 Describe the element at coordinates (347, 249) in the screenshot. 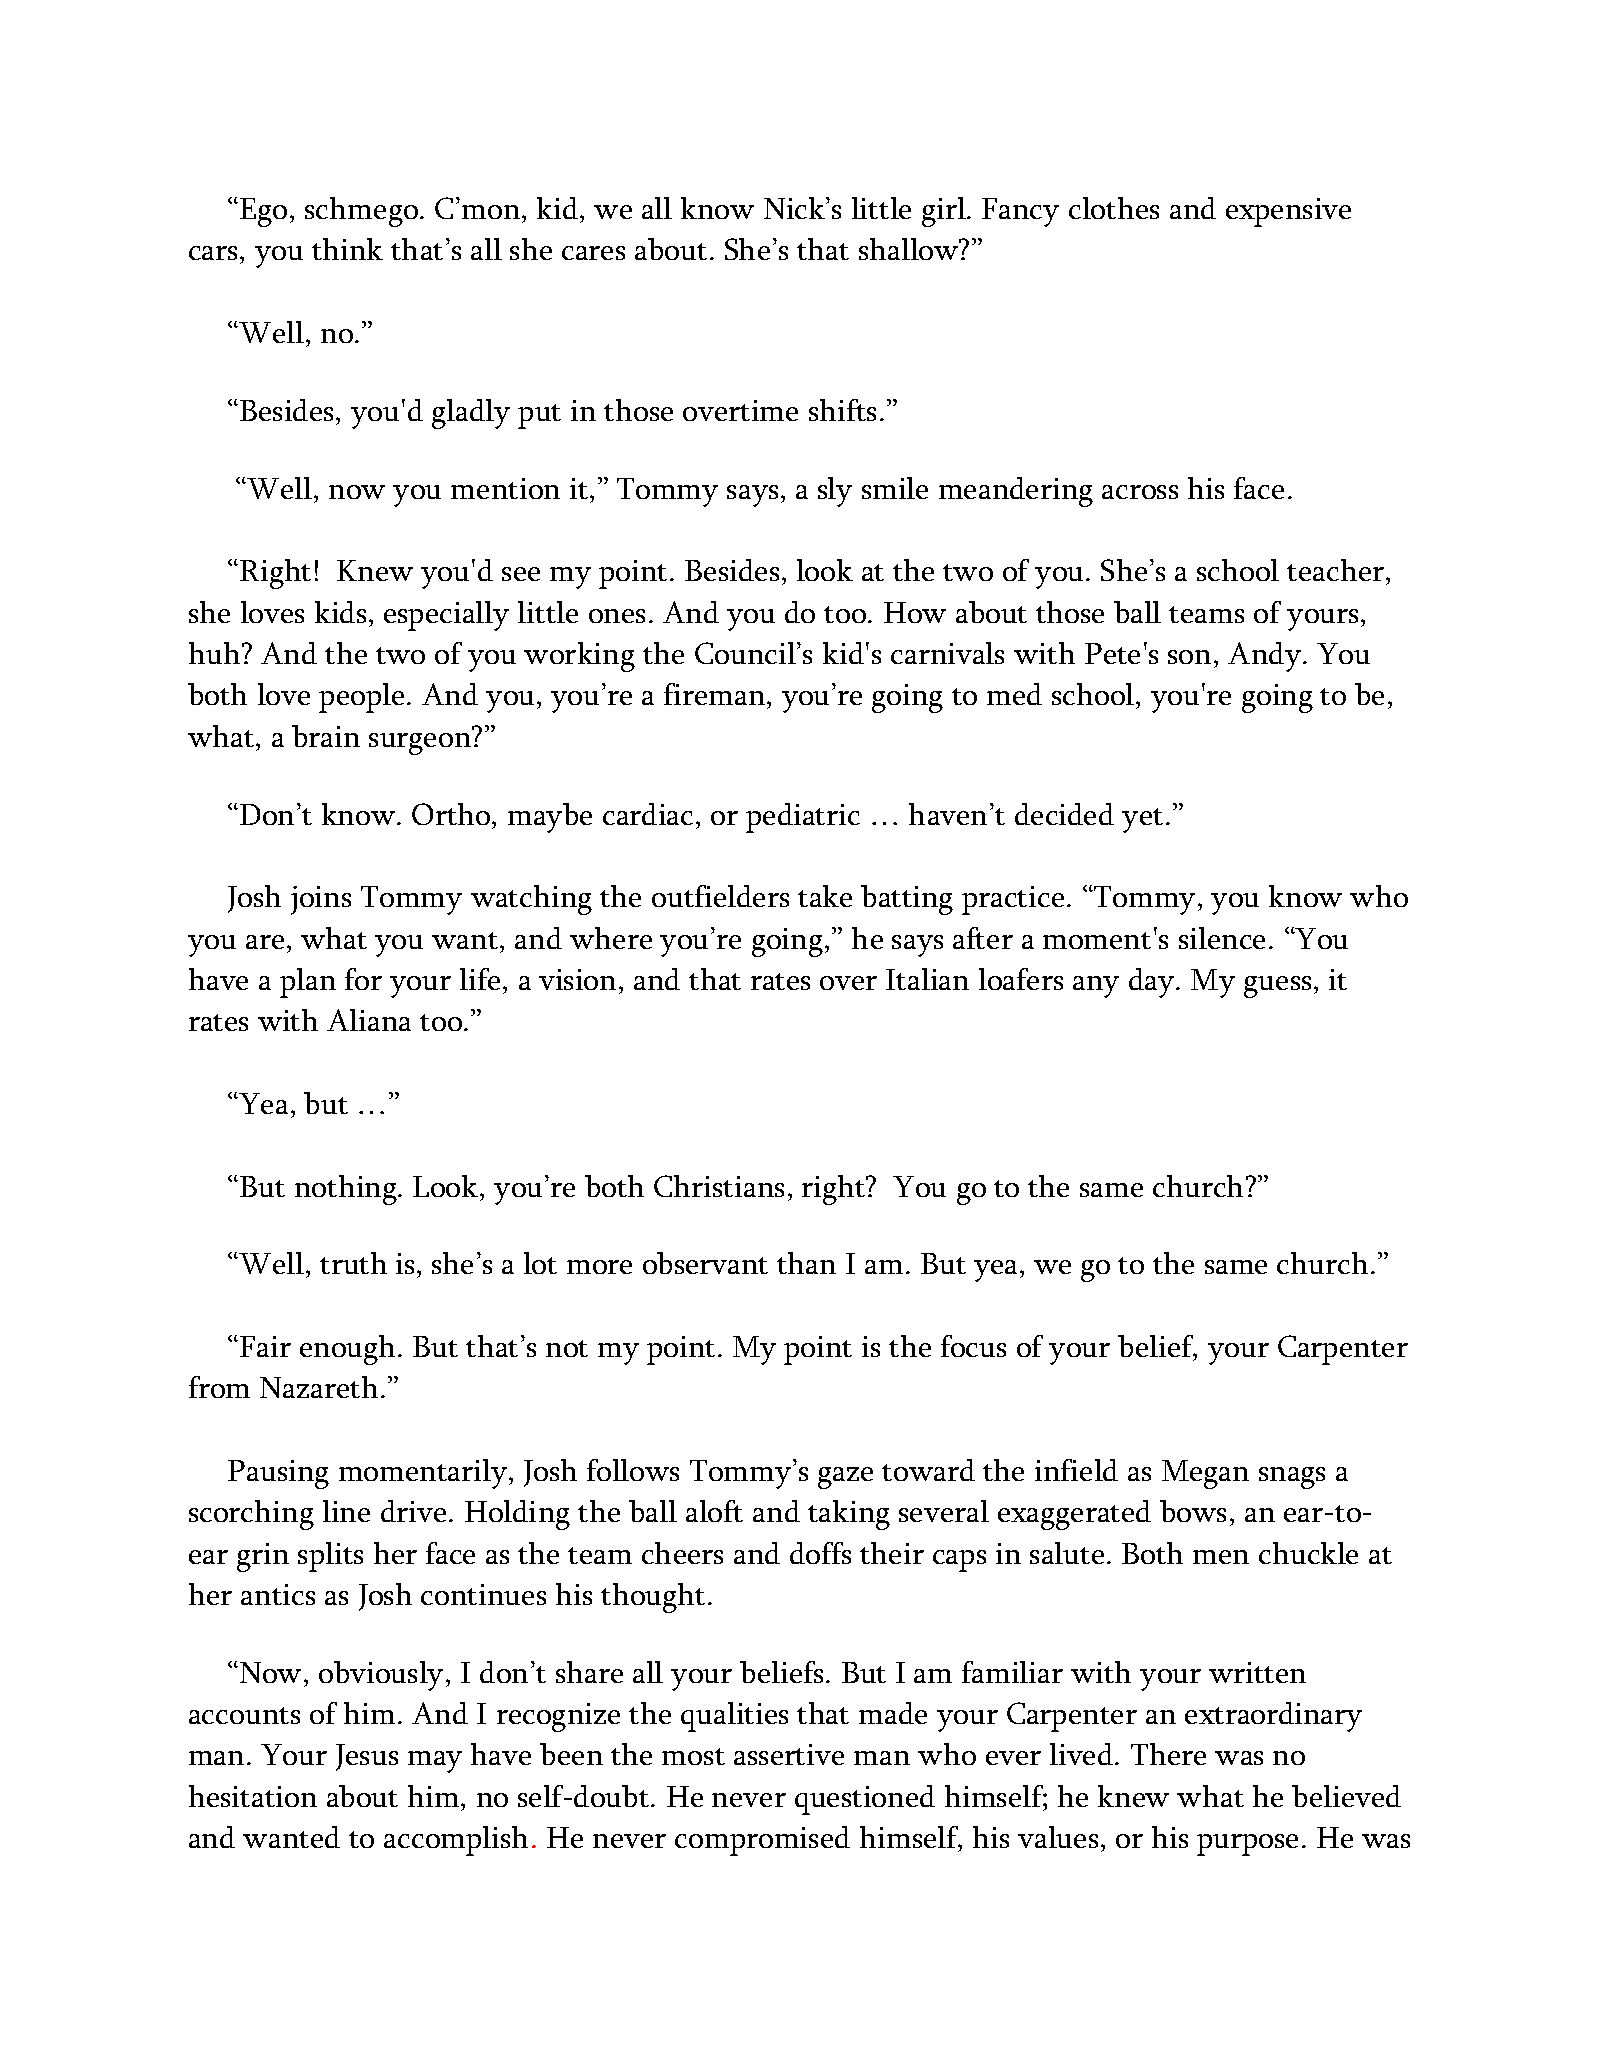

I see `think` at that location.
